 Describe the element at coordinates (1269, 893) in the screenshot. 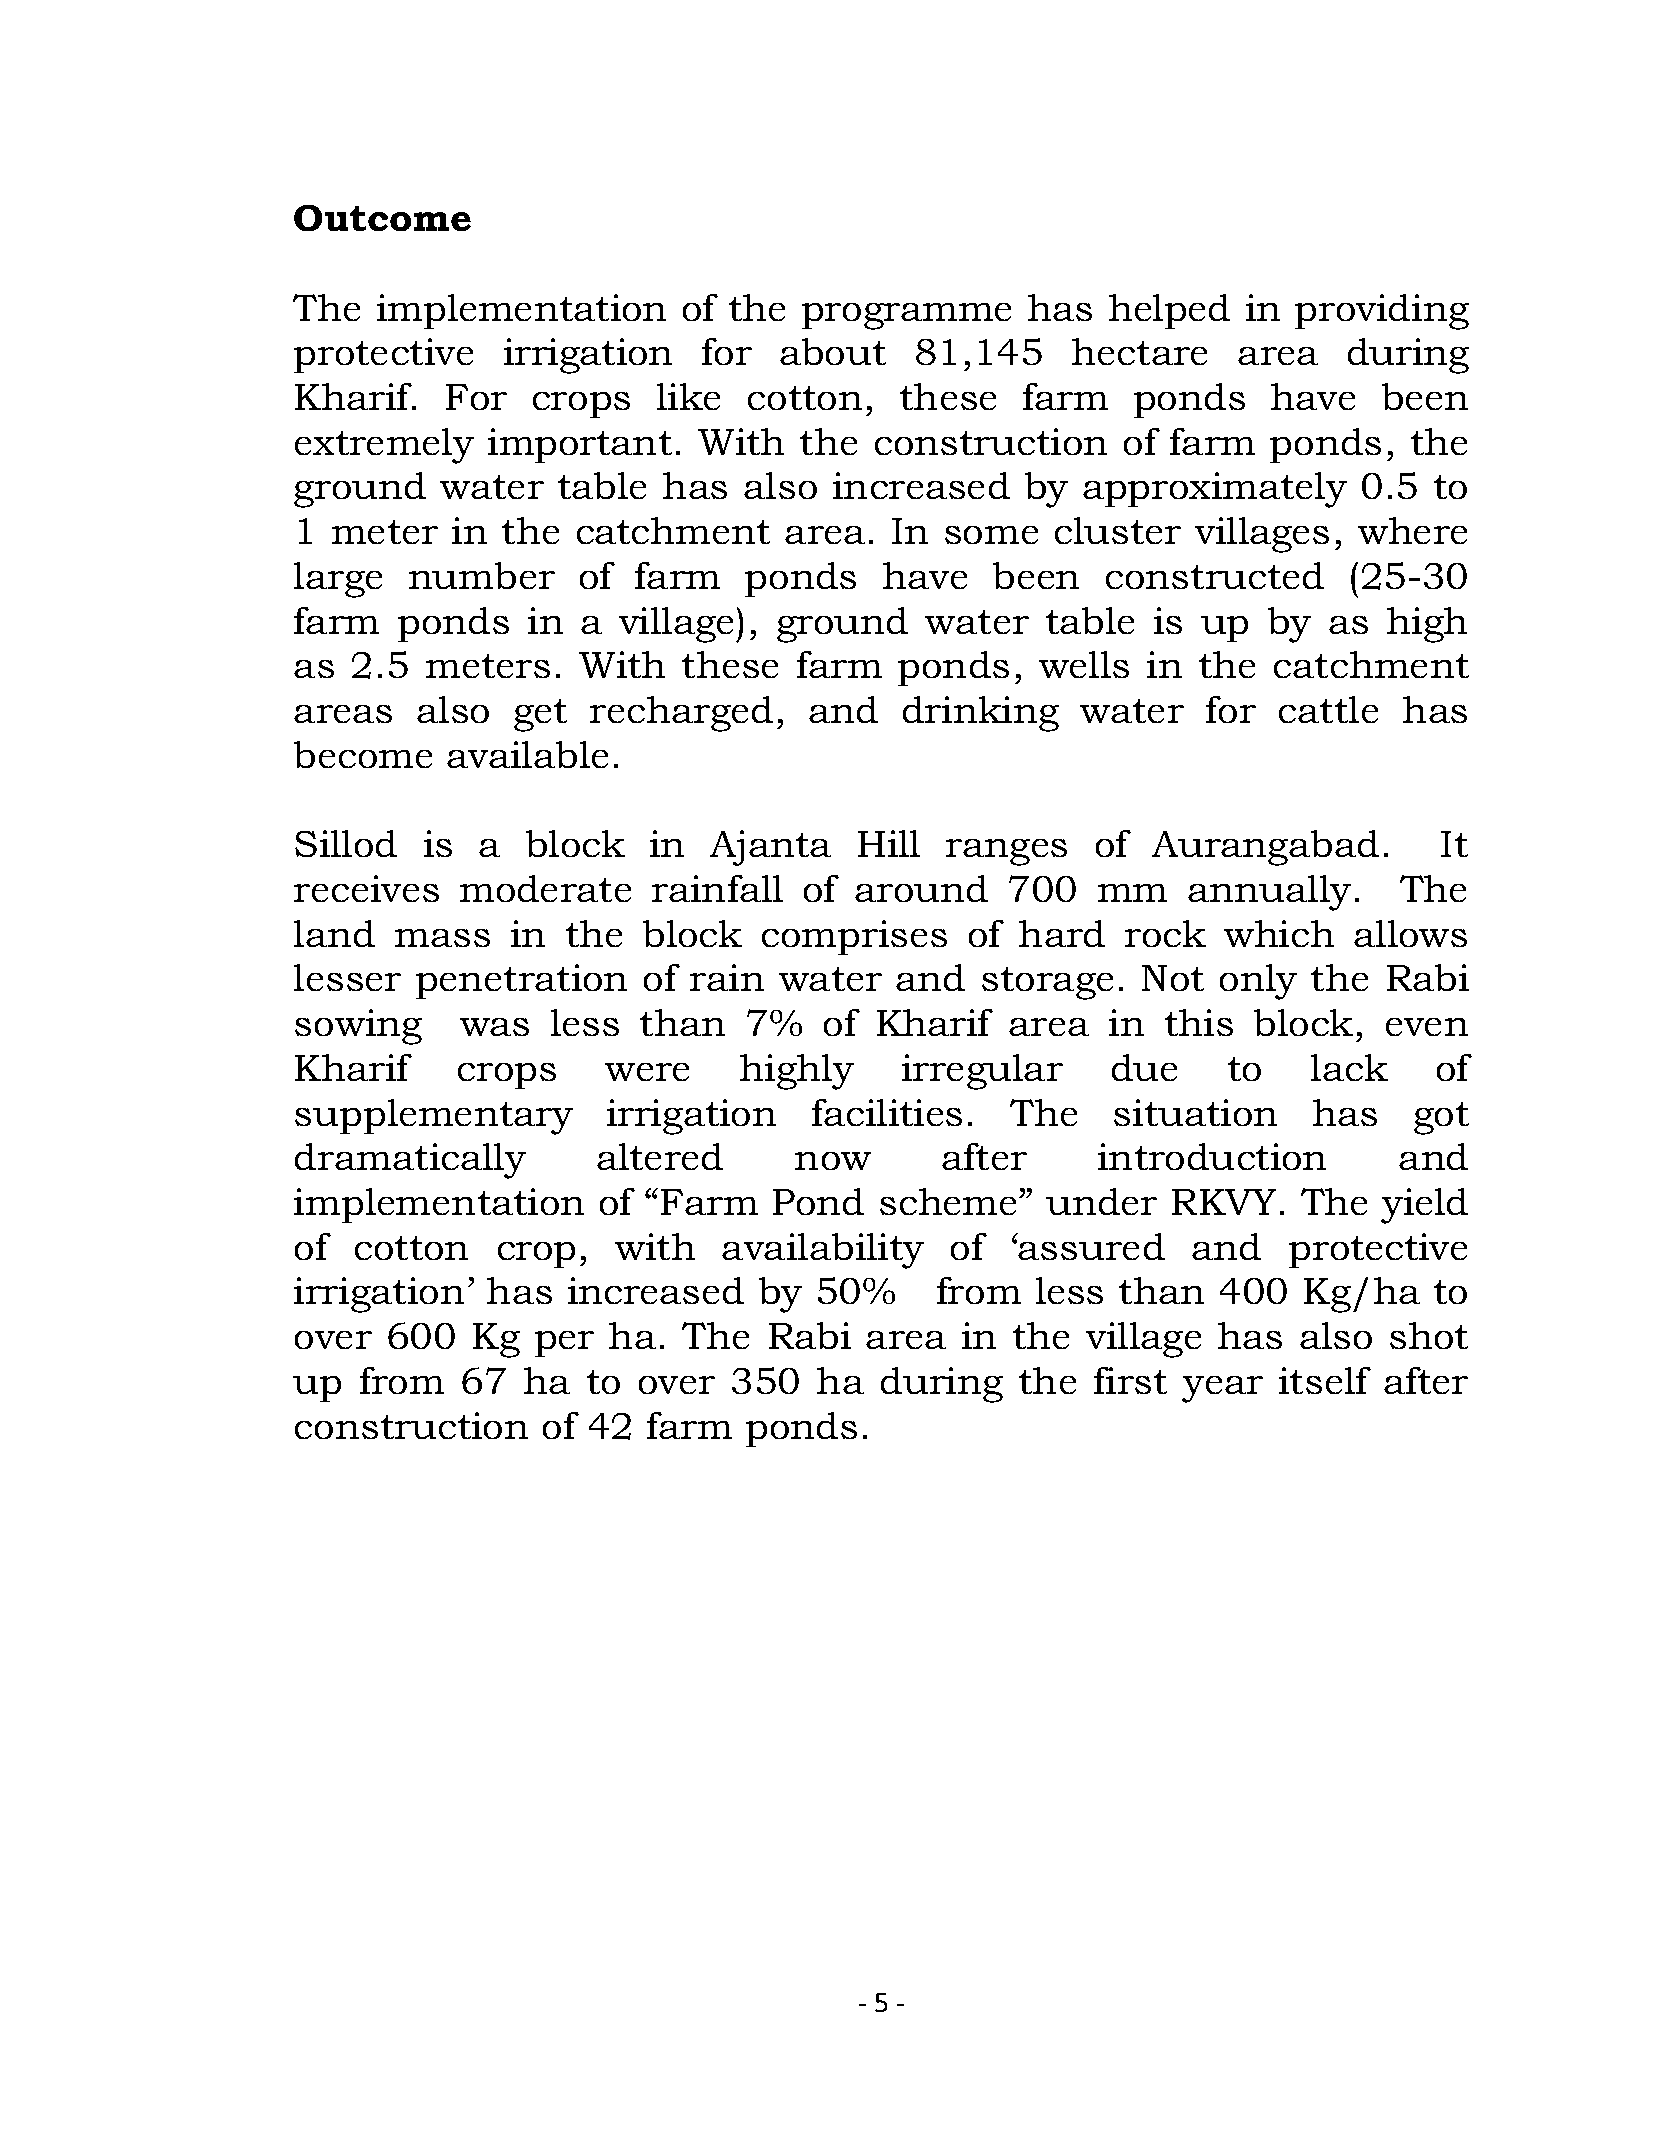

I see `annually` at that location.
